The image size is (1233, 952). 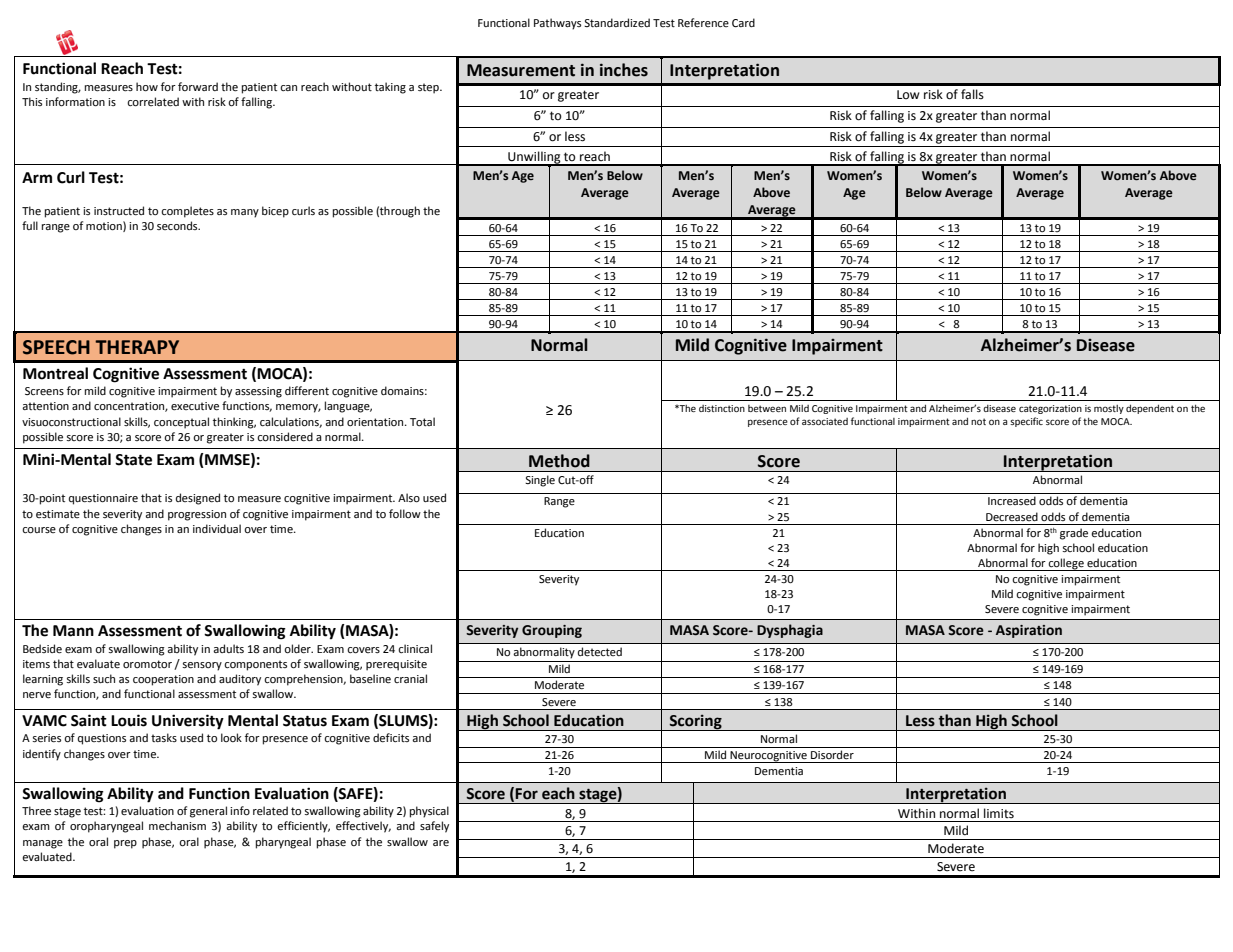 What do you see at coordinates (1029, 631) in the document?
I see `Aspiration` at bounding box center [1029, 631].
